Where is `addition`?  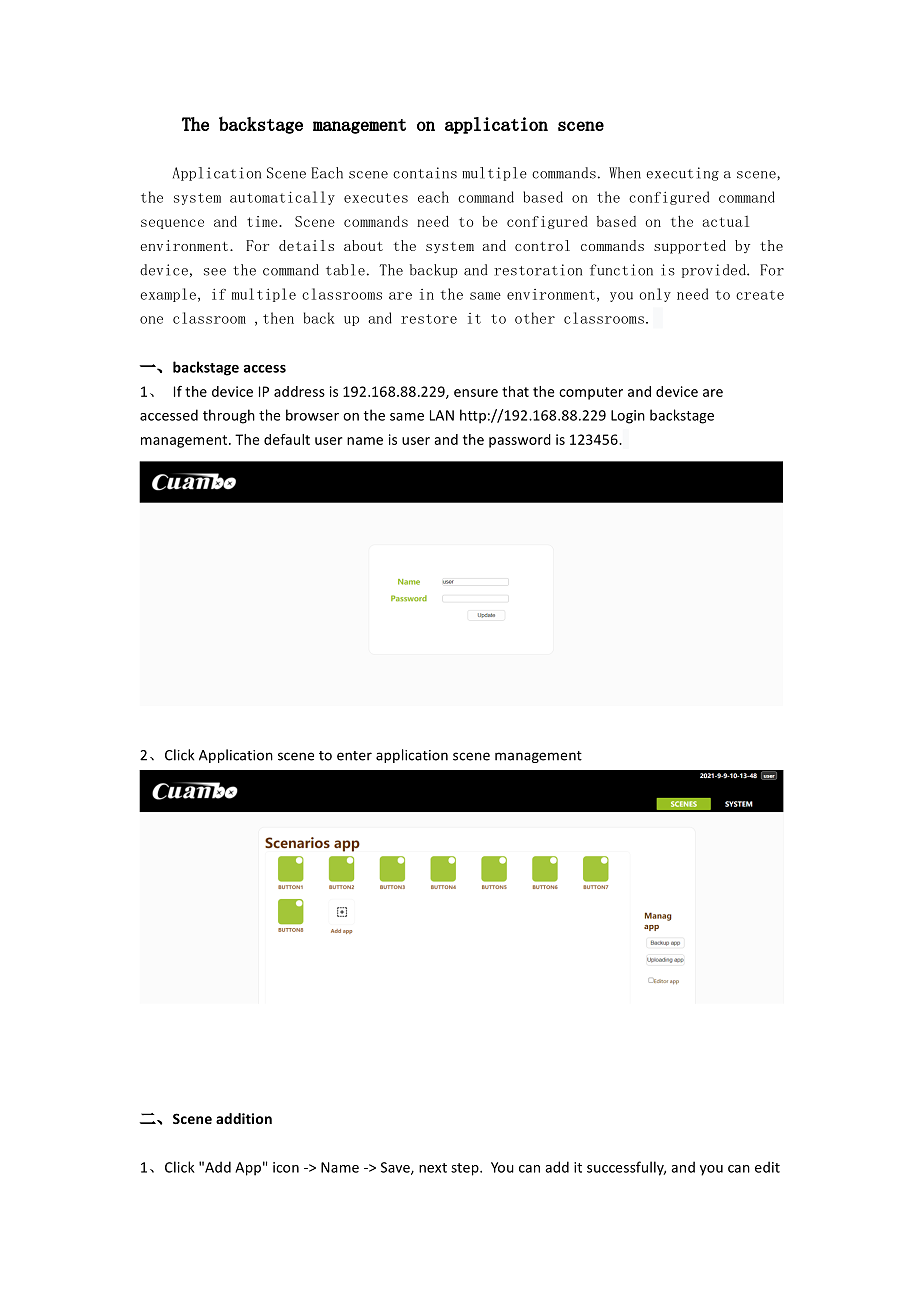 addition is located at coordinates (244, 1118).
